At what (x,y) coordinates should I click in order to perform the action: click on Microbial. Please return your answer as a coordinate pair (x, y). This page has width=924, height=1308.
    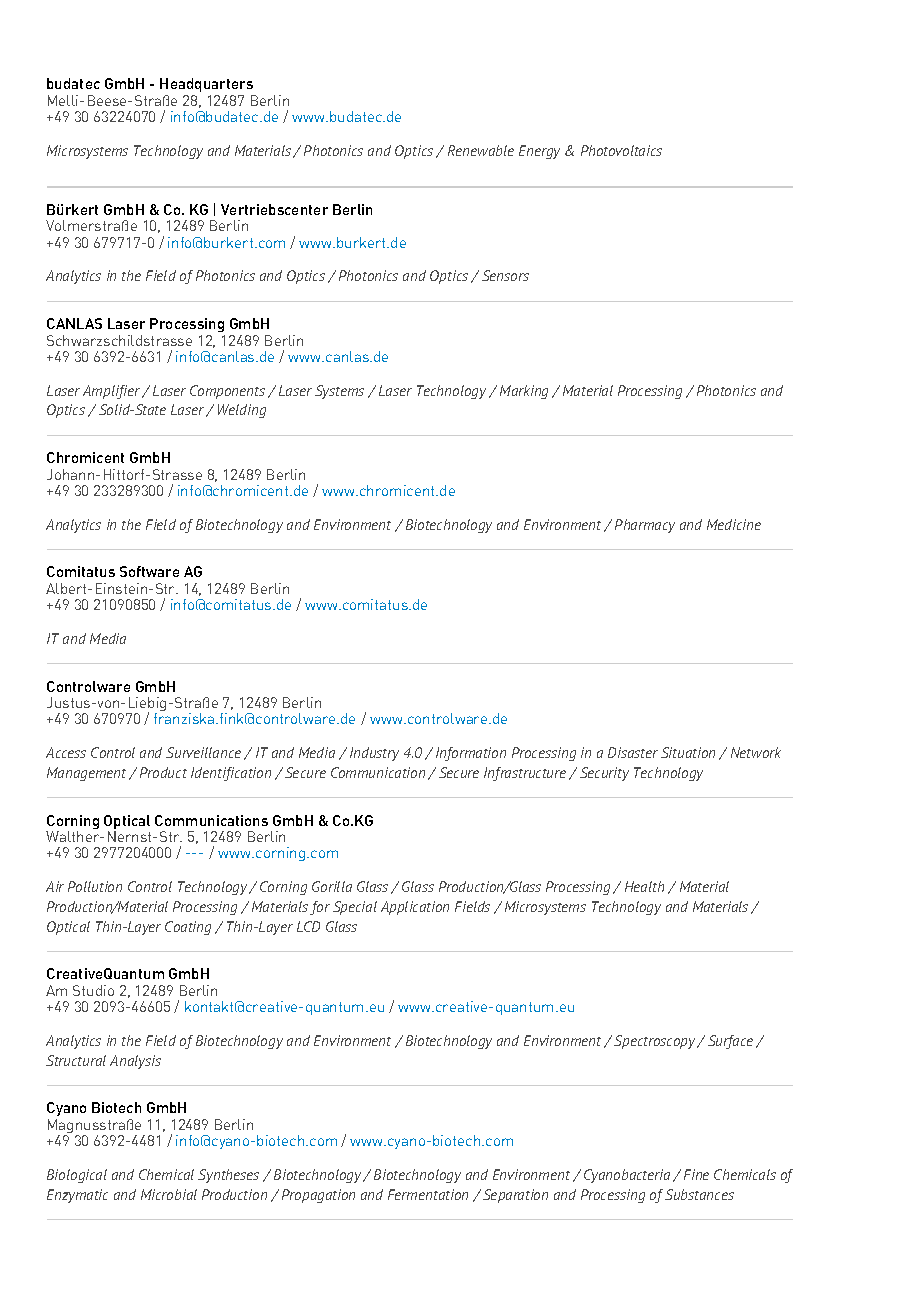
    Looking at the image, I should click on (169, 1194).
